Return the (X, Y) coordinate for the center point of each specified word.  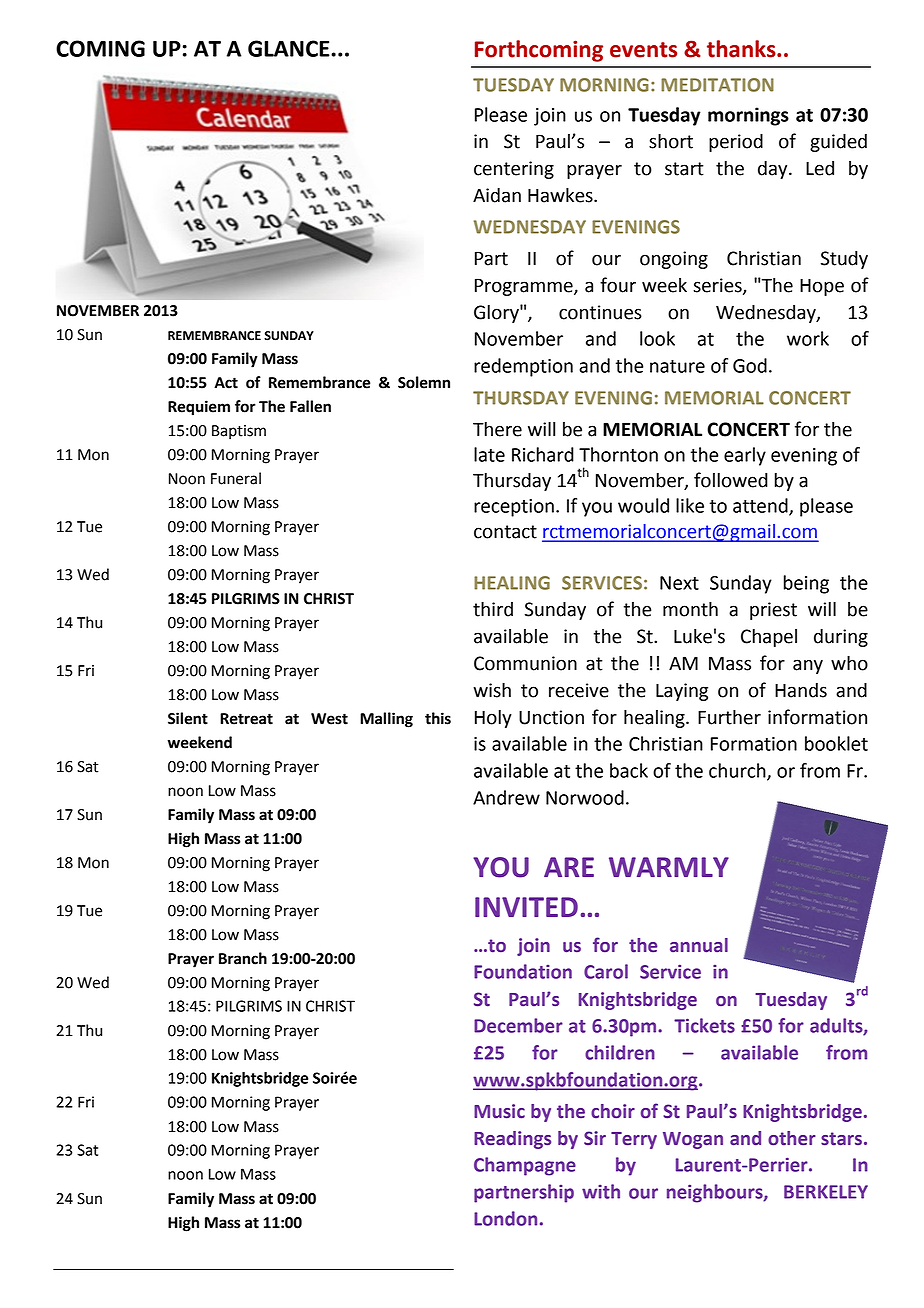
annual (699, 945)
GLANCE (290, 48)
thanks (742, 49)
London (505, 1218)
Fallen (310, 406)
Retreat (246, 719)
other (792, 1138)
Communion (525, 663)
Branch (243, 958)
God (750, 365)
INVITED (526, 907)
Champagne (525, 1166)
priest (773, 611)
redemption (523, 367)
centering (514, 170)
